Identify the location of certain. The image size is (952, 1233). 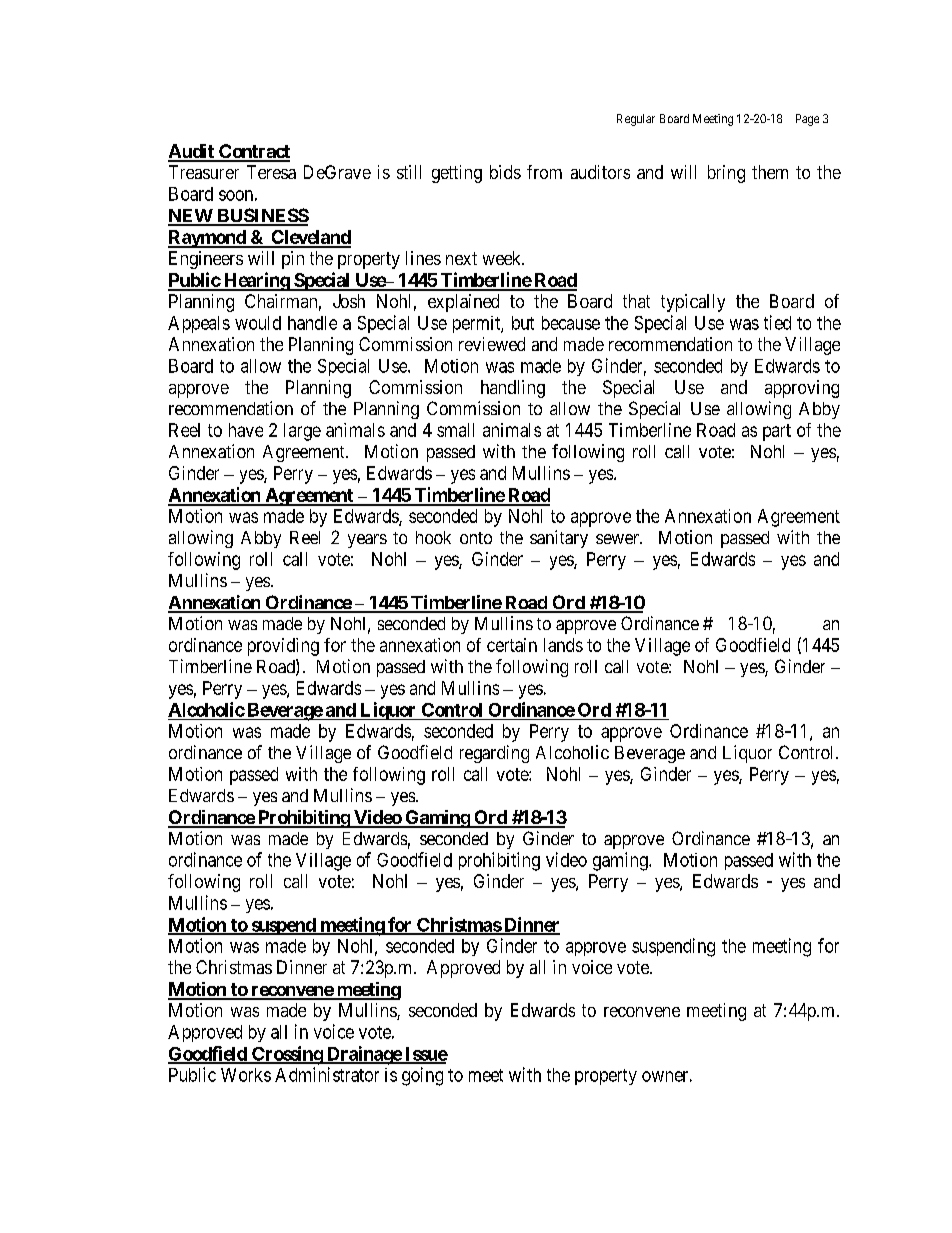
(512, 645).
